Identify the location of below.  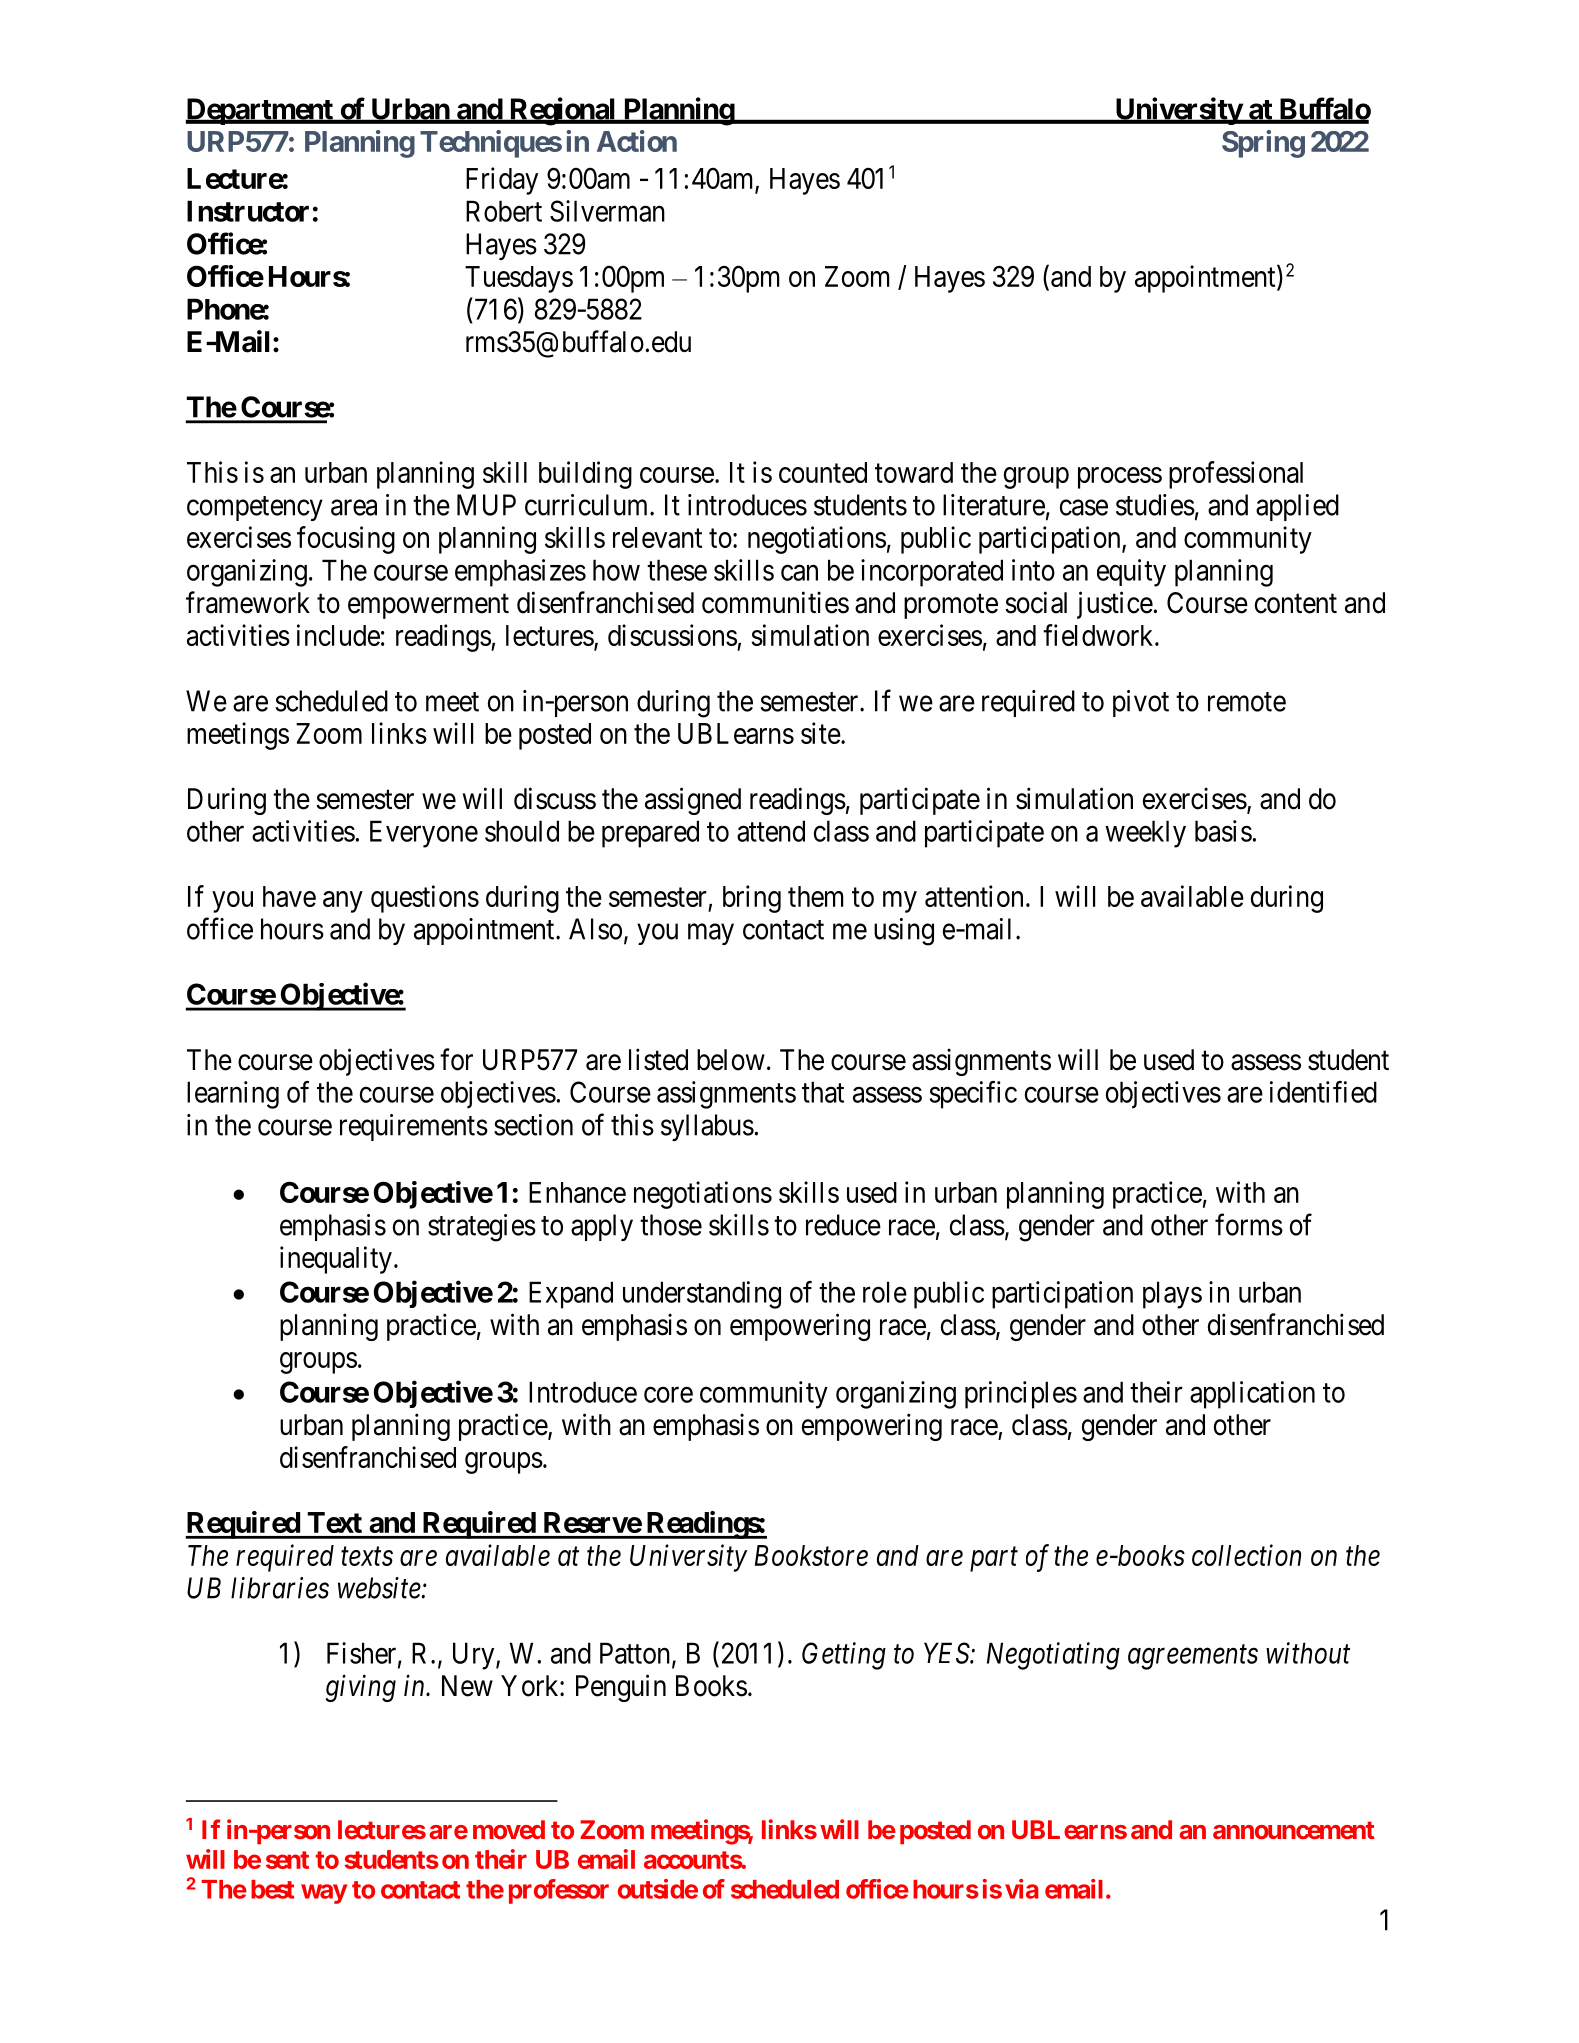
(731, 1060).
